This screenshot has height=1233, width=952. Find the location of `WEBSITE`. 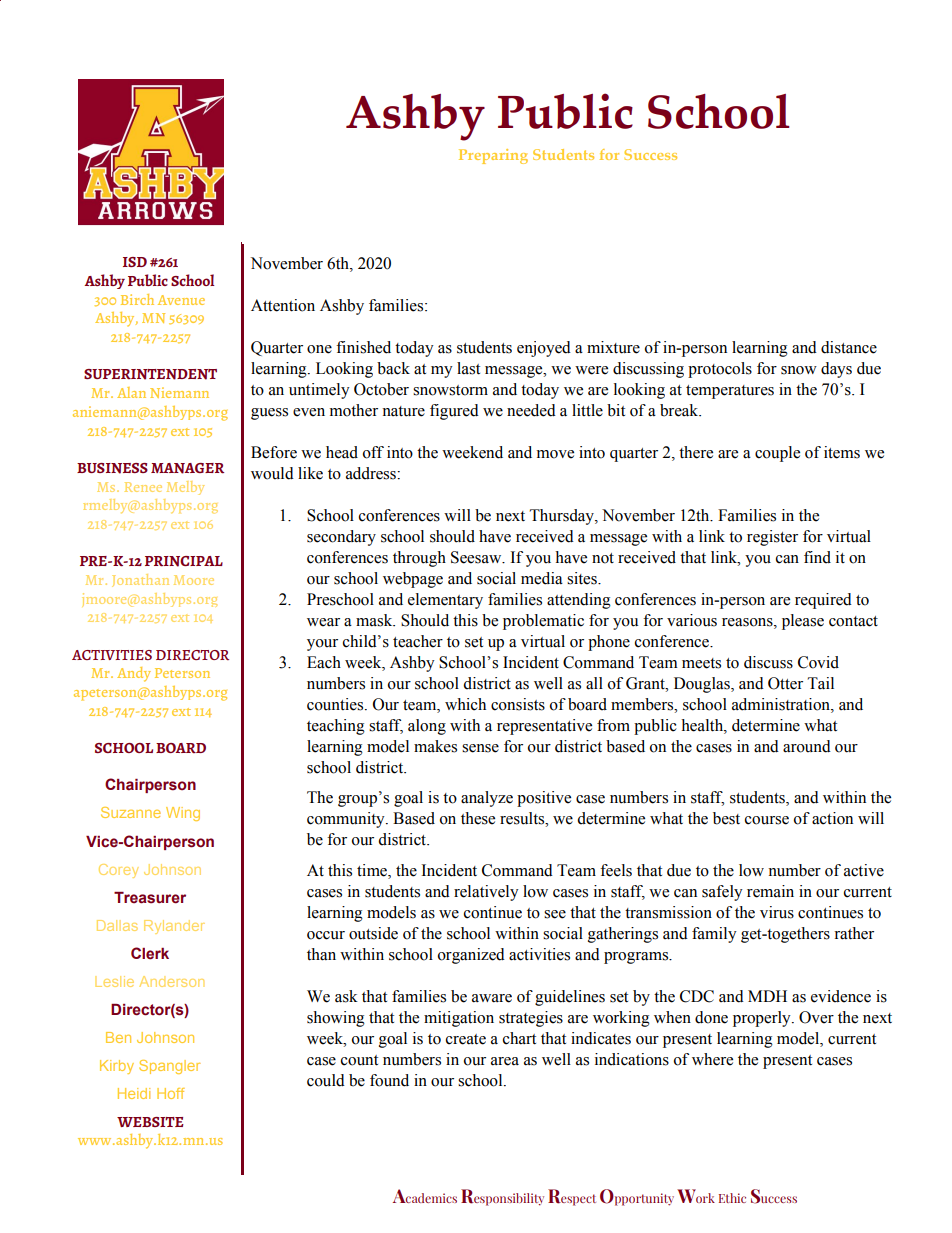

WEBSITE is located at coordinates (150, 1122).
